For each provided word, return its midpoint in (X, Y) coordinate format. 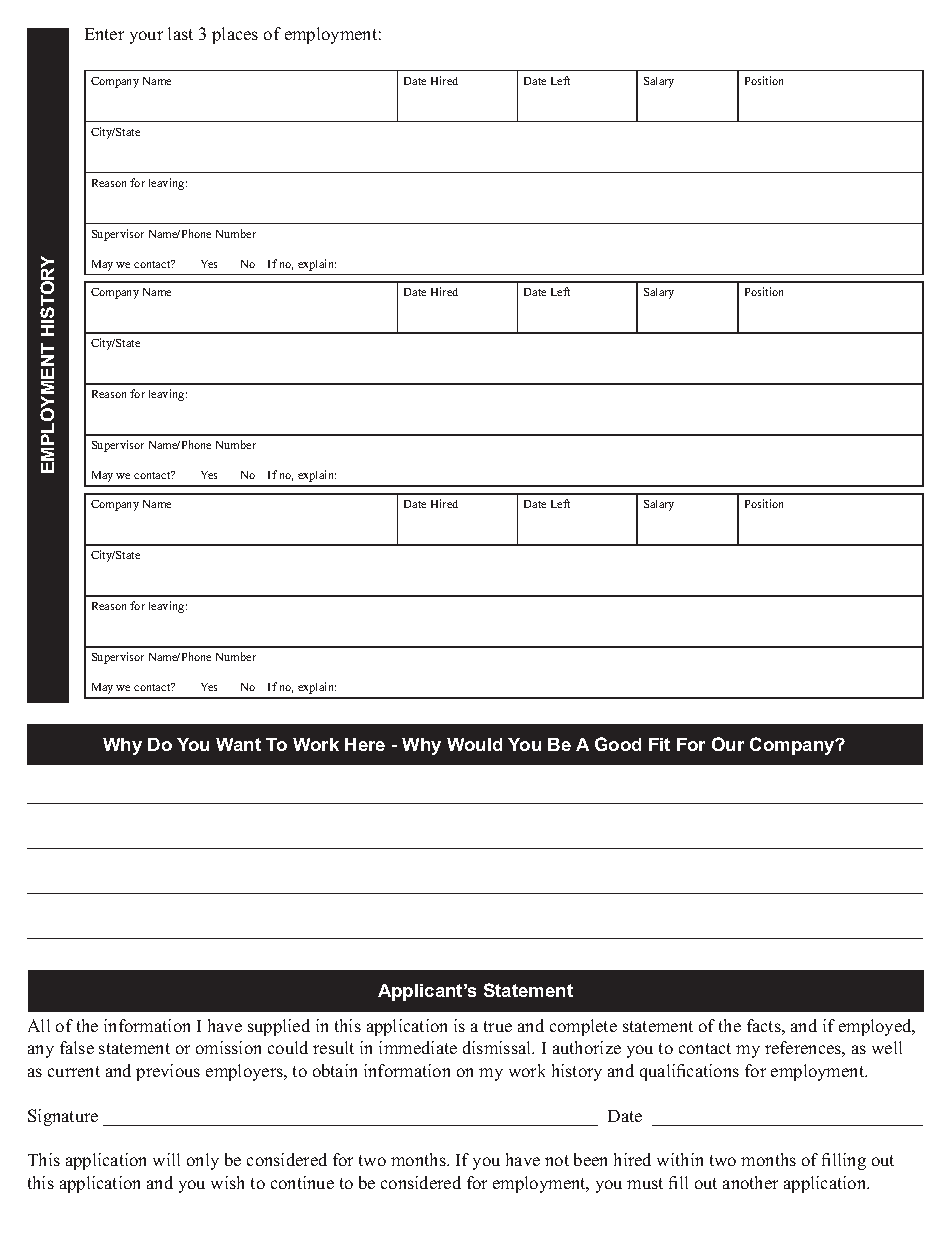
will (166, 1159)
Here (365, 744)
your (146, 37)
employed (876, 1027)
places (235, 35)
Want (238, 744)
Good (618, 744)
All (39, 1025)
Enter (104, 34)
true (498, 1026)
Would (474, 744)
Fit (659, 744)
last (180, 33)
